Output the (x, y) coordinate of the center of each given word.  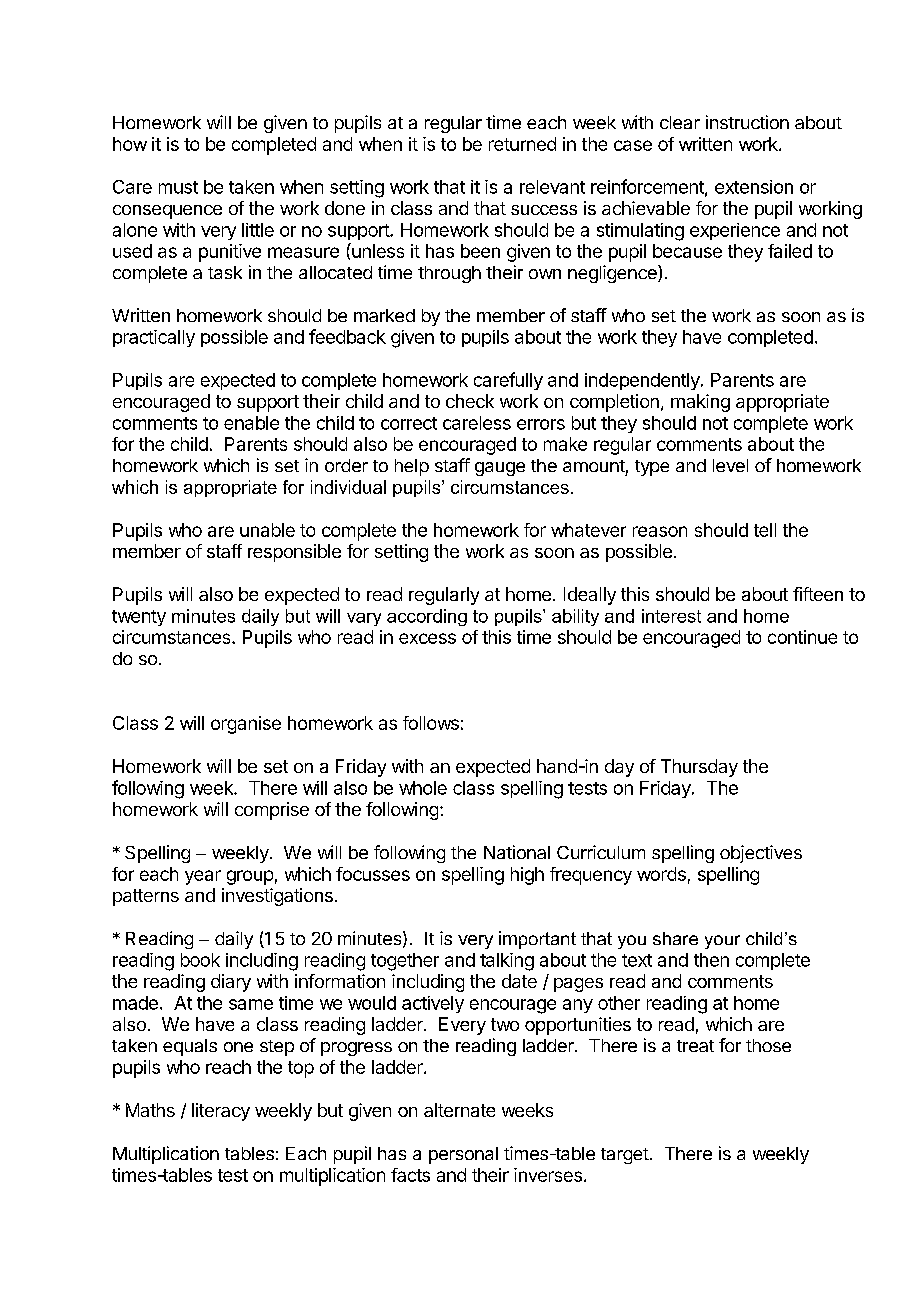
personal (463, 1155)
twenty (139, 618)
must (178, 187)
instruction (747, 122)
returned (522, 144)
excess (427, 638)
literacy (221, 1112)
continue (802, 637)
